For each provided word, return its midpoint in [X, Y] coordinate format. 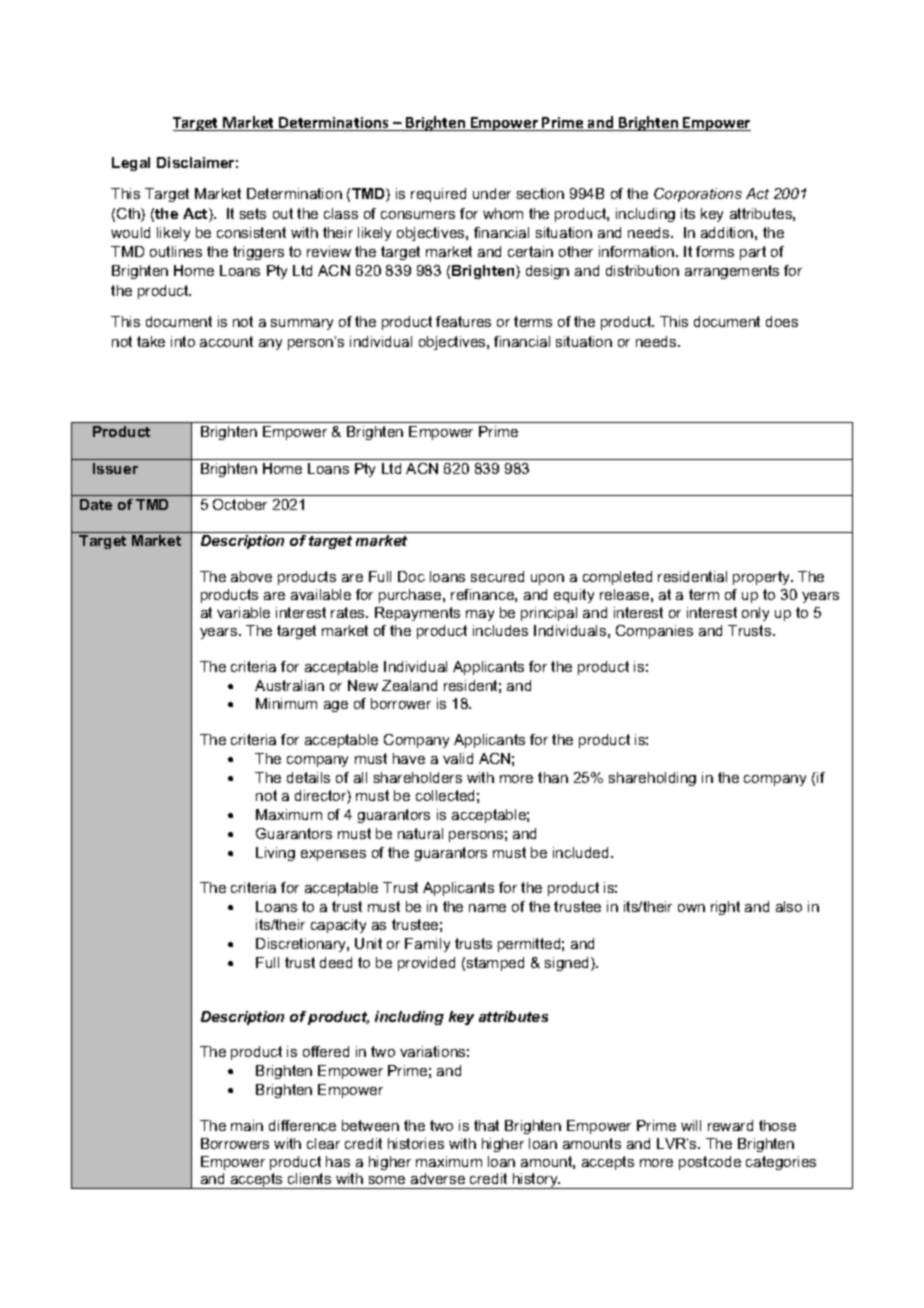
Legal [131, 164]
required [438, 195]
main [247, 1125]
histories [416, 1143]
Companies [654, 632]
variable [243, 612]
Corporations [698, 195]
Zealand [409, 685]
